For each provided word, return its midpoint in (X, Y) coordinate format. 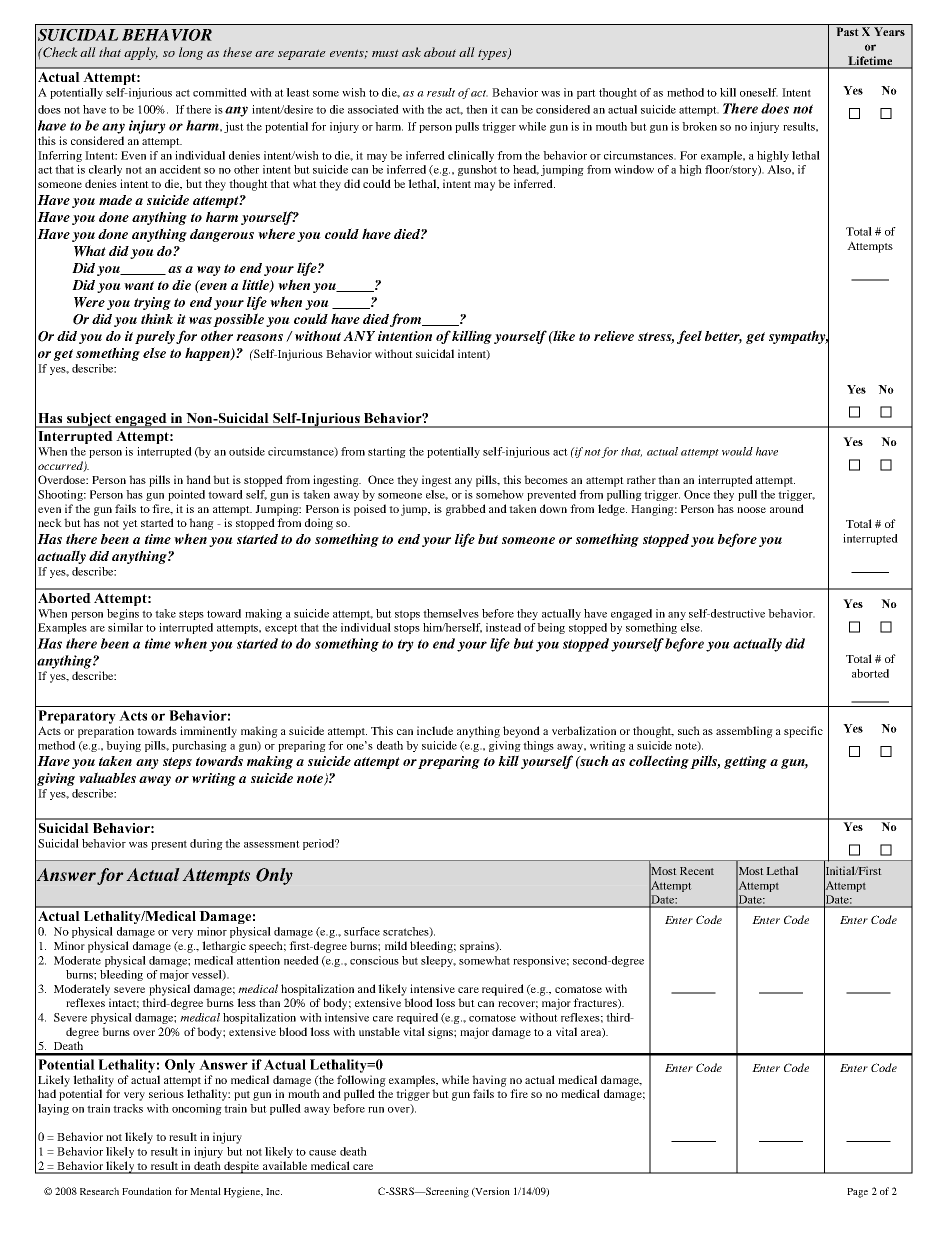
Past (847, 31)
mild (396, 945)
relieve (614, 335)
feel (689, 337)
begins (123, 614)
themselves (451, 613)
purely (155, 337)
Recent (697, 871)
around (787, 508)
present (169, 845)
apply (141, 53)
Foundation (147, 1191)
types (493, 54)
